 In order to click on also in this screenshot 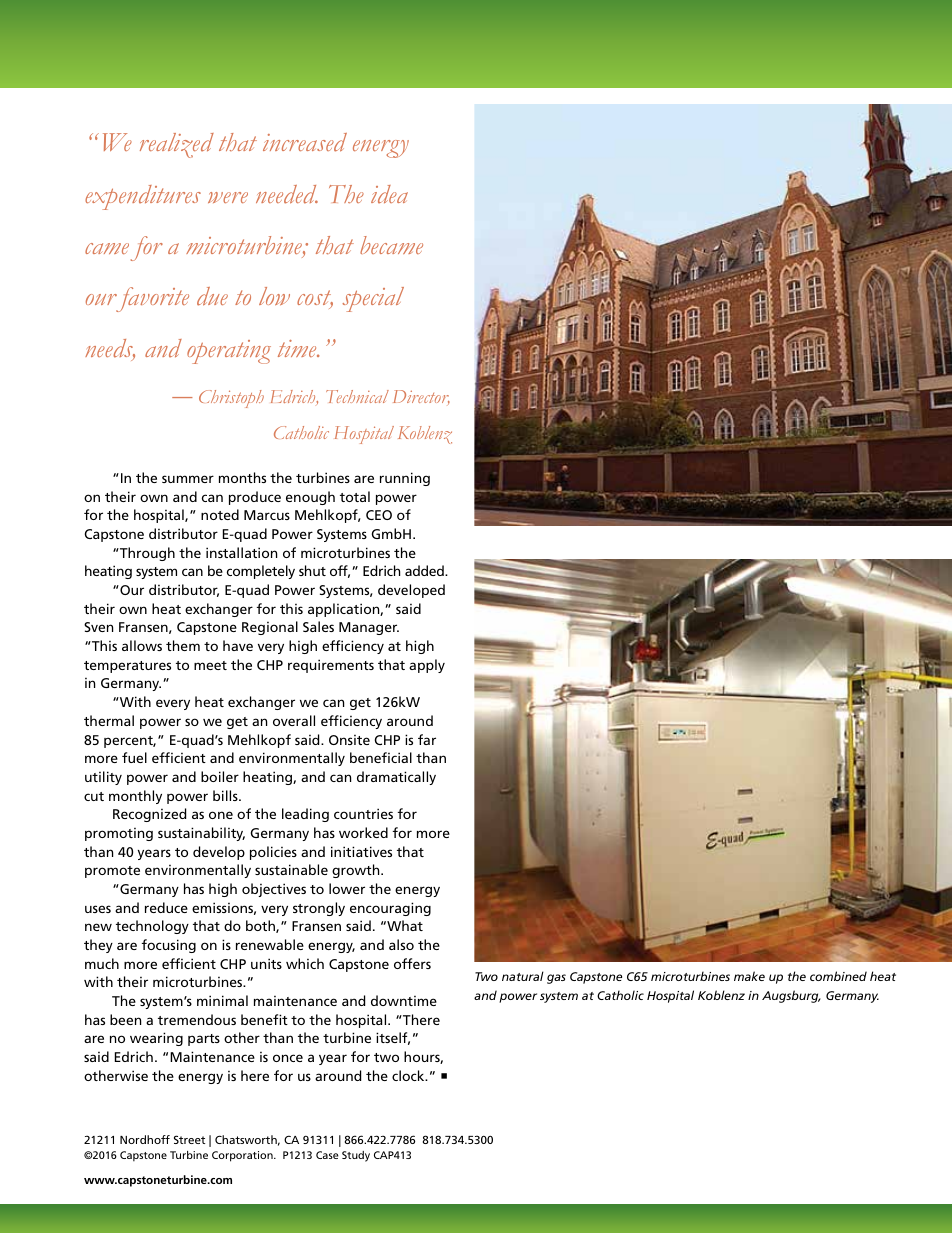, I will do `click(401, 944)`.
